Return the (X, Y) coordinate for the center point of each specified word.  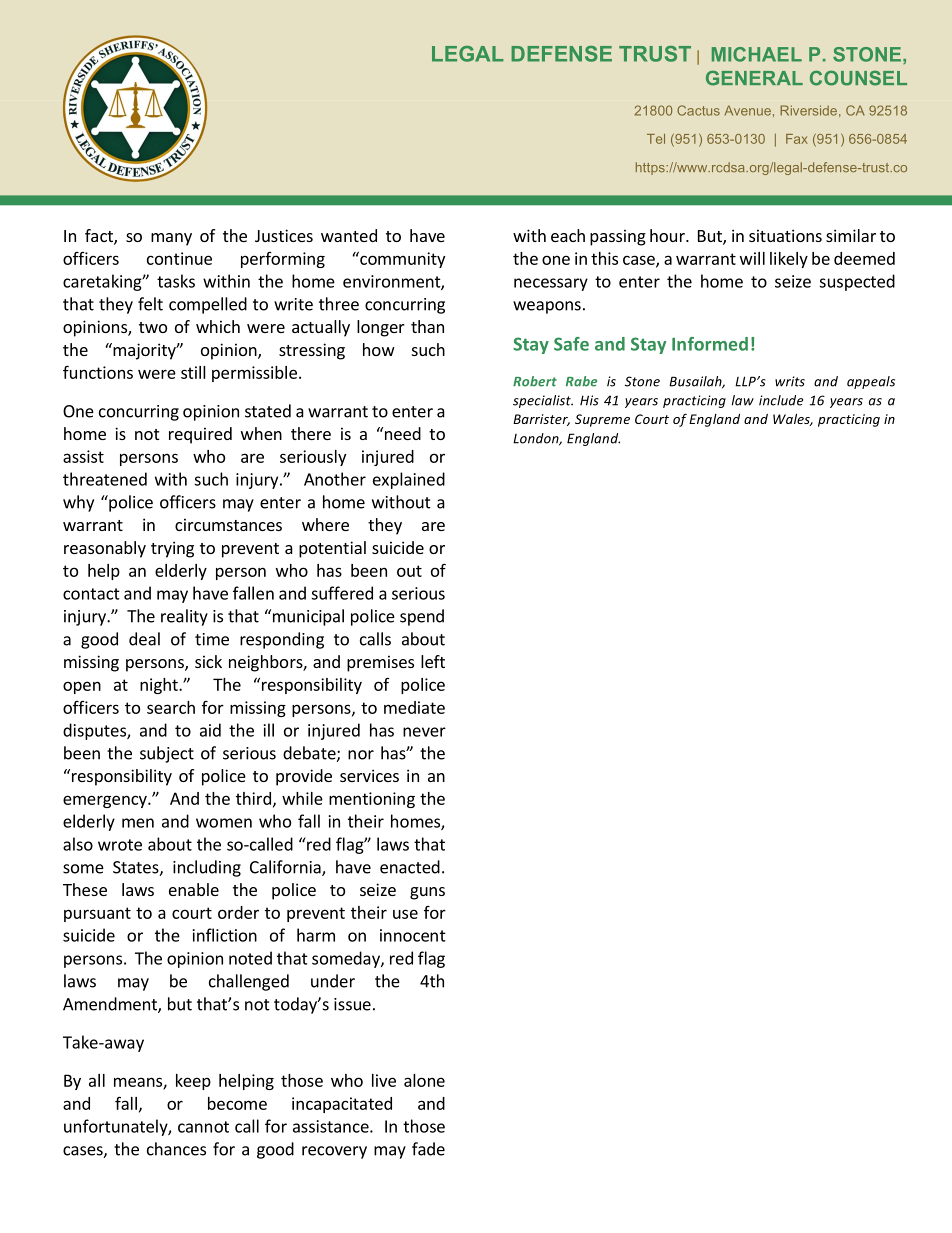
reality (184, 617)
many (171, 239)
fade (428, 1149)
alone (424, 1080)
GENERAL (754, 78)
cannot (203, 1127)
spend (422, 617)
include (781, 400)
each (568, 235)
